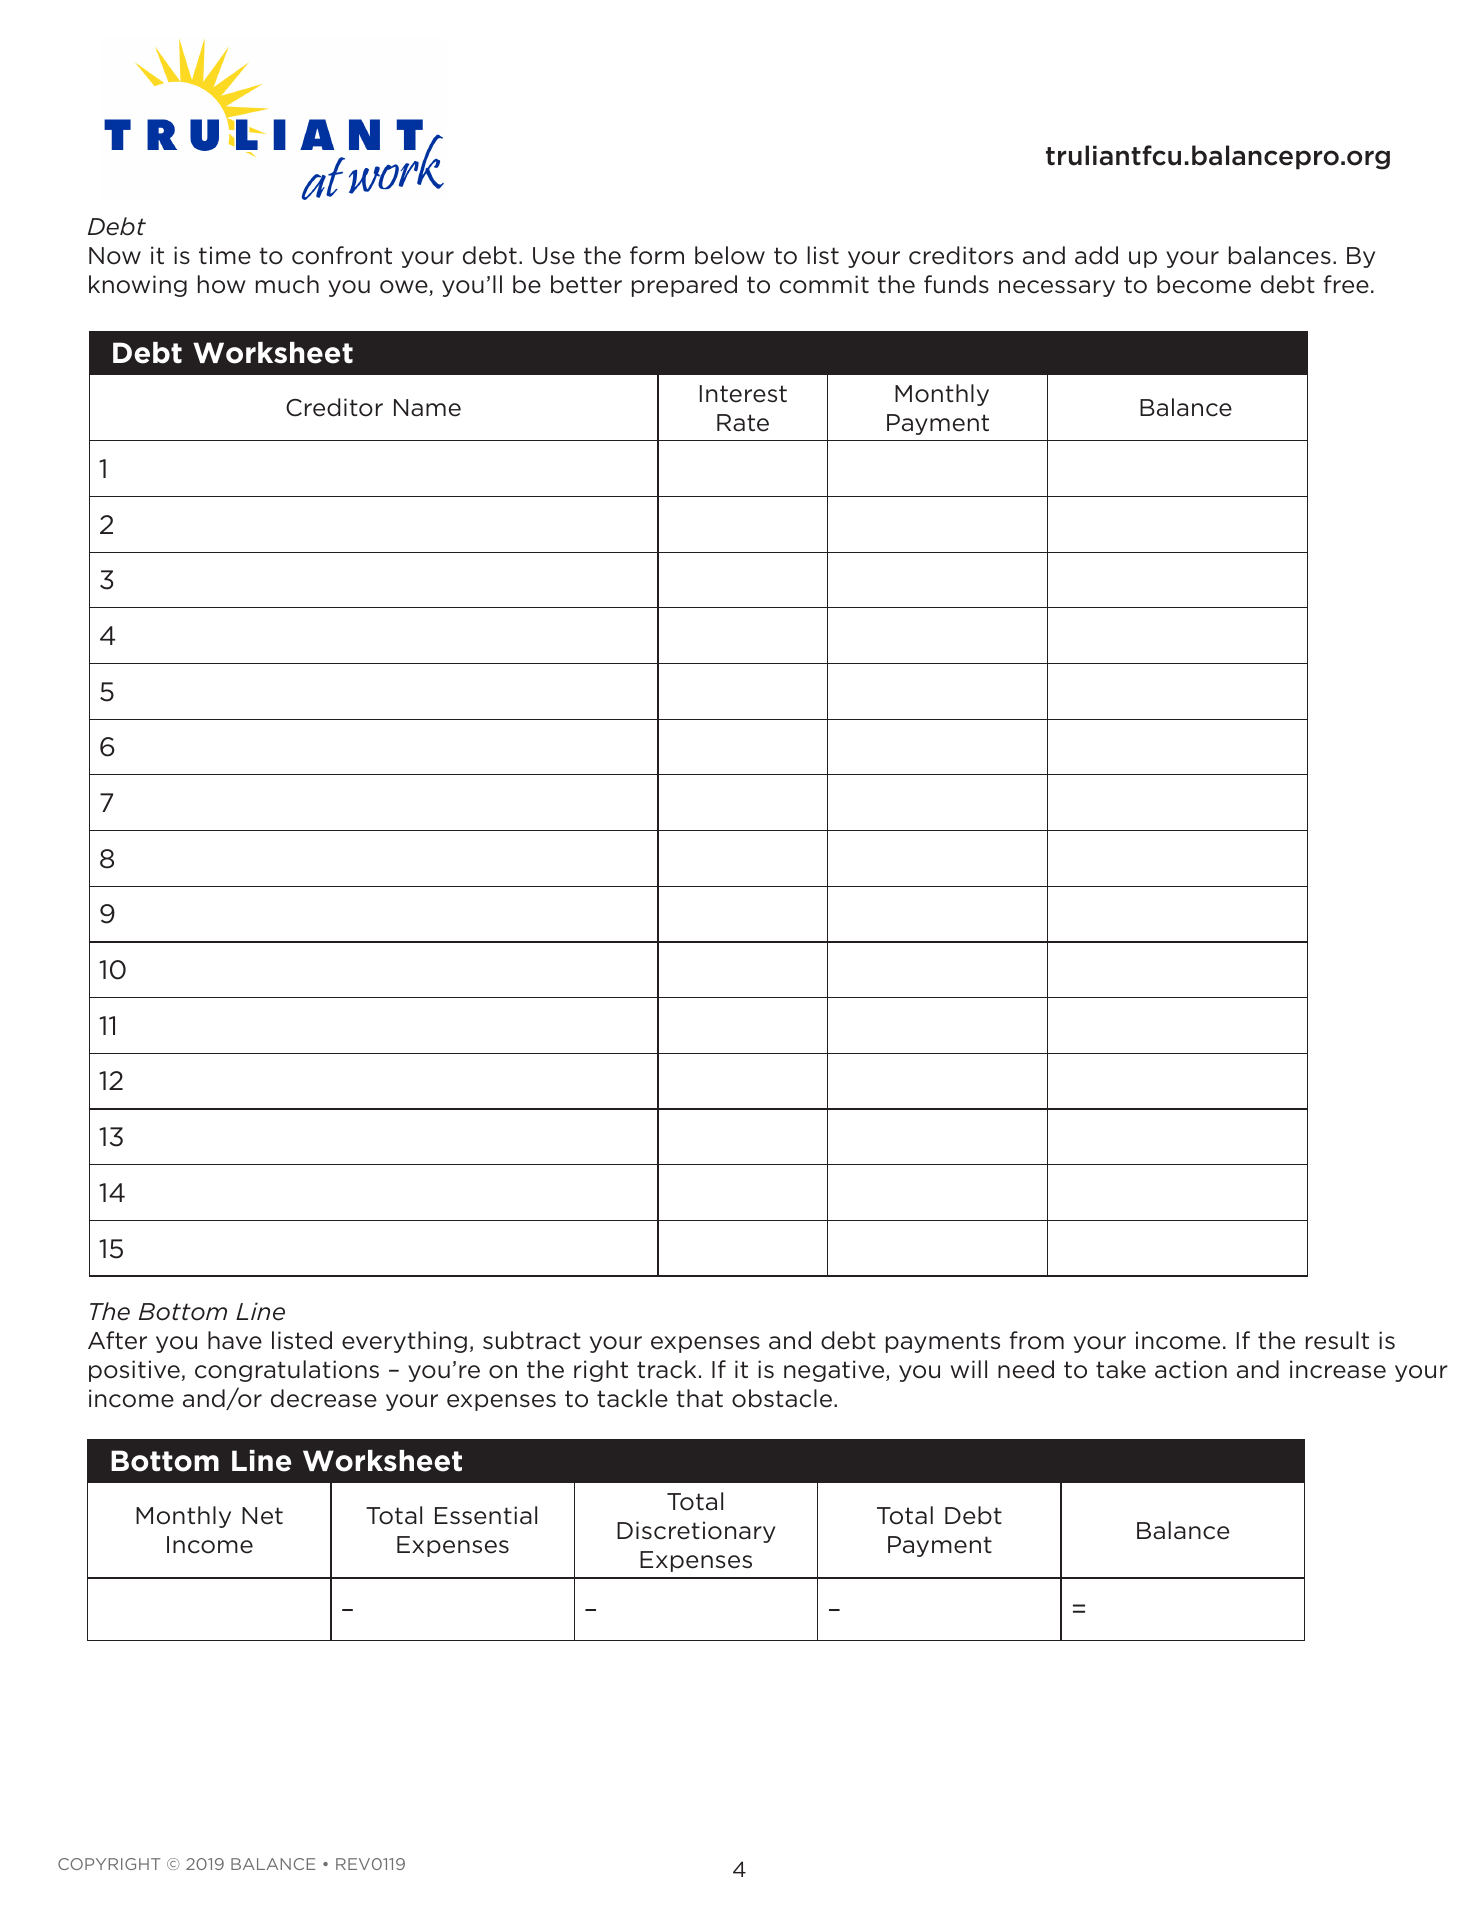 The width and height of the screenshot is (1479, 1914). What do you see at coordinates (1037, 1340) in the screenshot?
I see `from` at bounding box center [1037, 1340].
